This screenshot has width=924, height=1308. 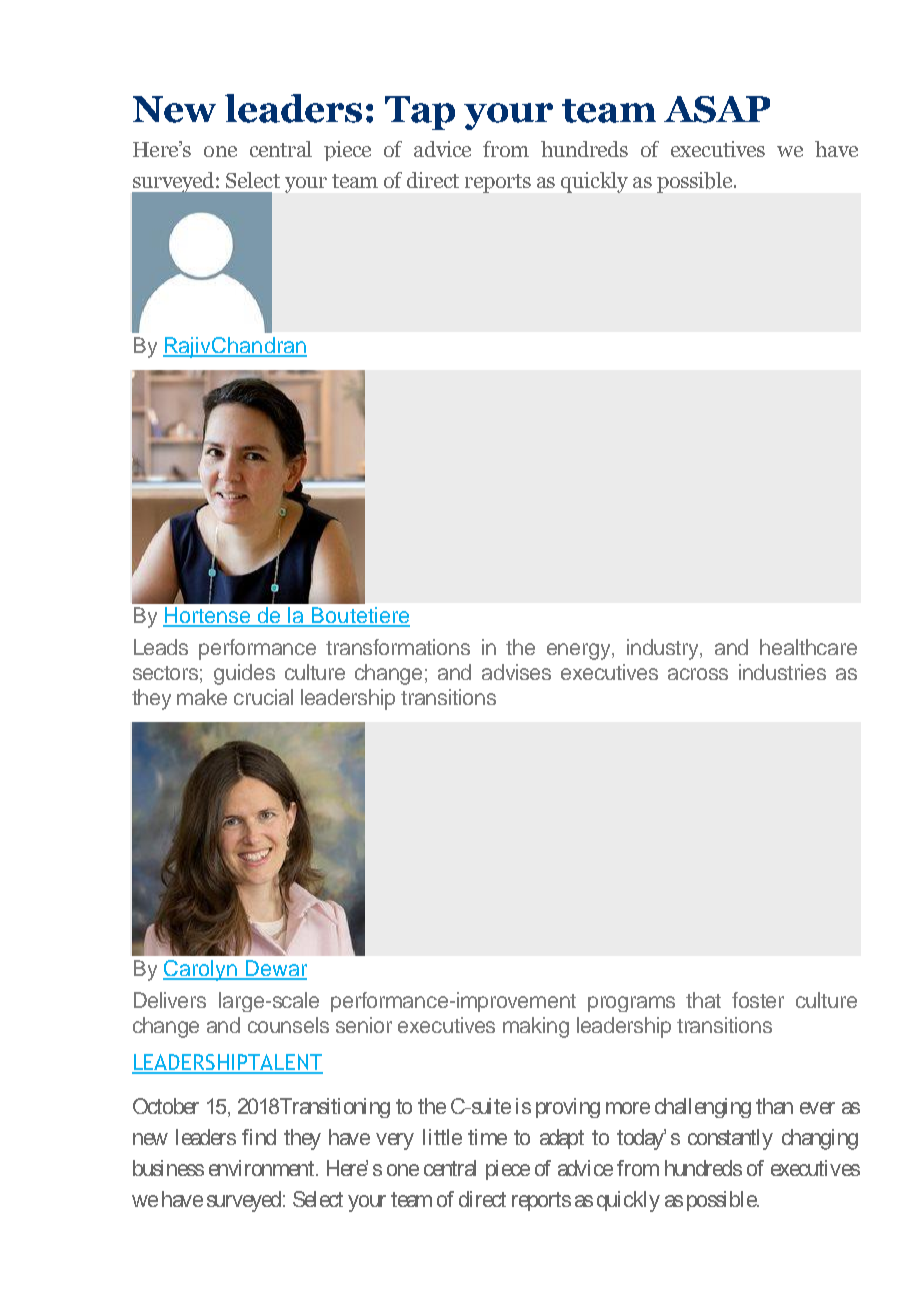 I want to click on transformations, so click(x=398, y=647).
